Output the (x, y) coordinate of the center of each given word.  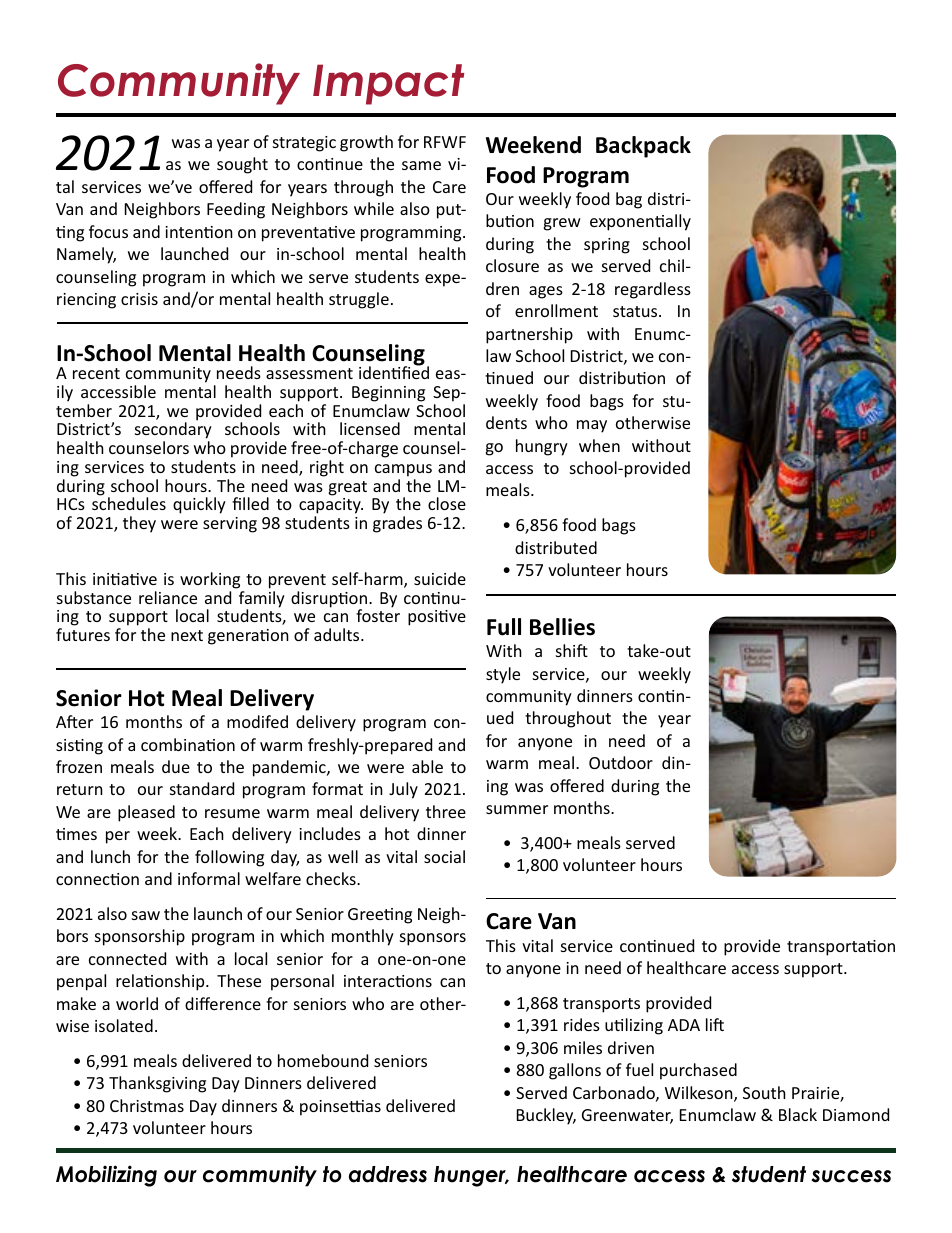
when (599, 445)
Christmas (147, 1105)
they (139, 524)
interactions (388, 981)
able (427, 766)
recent (96, 373)
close (447, 503)
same (421, 165)
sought (242, 165)
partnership (529, 335)
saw (146, 915)
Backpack (643, 147)
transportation (841, 948)
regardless (653, 290)
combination (188, 744)
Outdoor (621, 762)
